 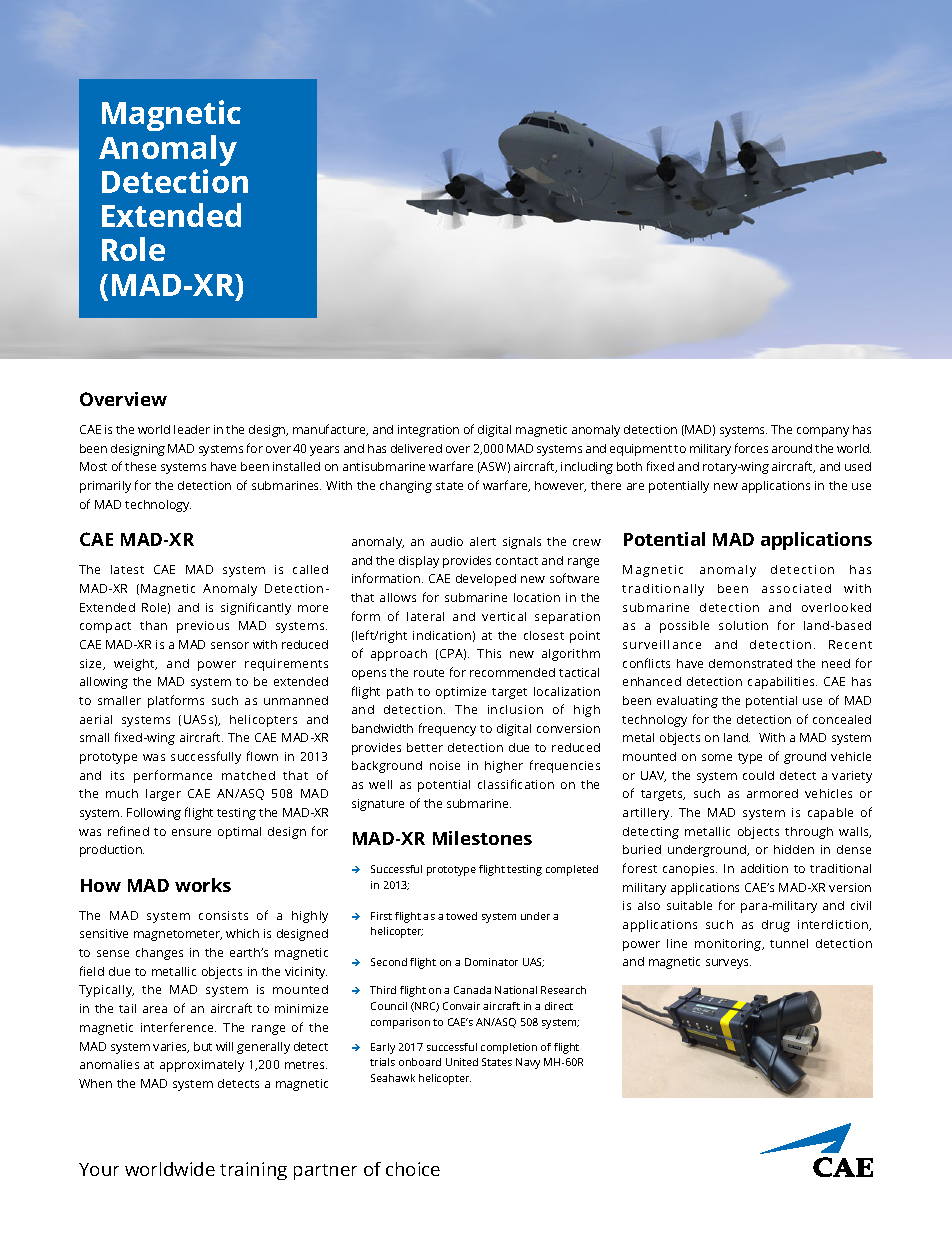 I want to click on magnetometer, so click(x=178, y=935).
